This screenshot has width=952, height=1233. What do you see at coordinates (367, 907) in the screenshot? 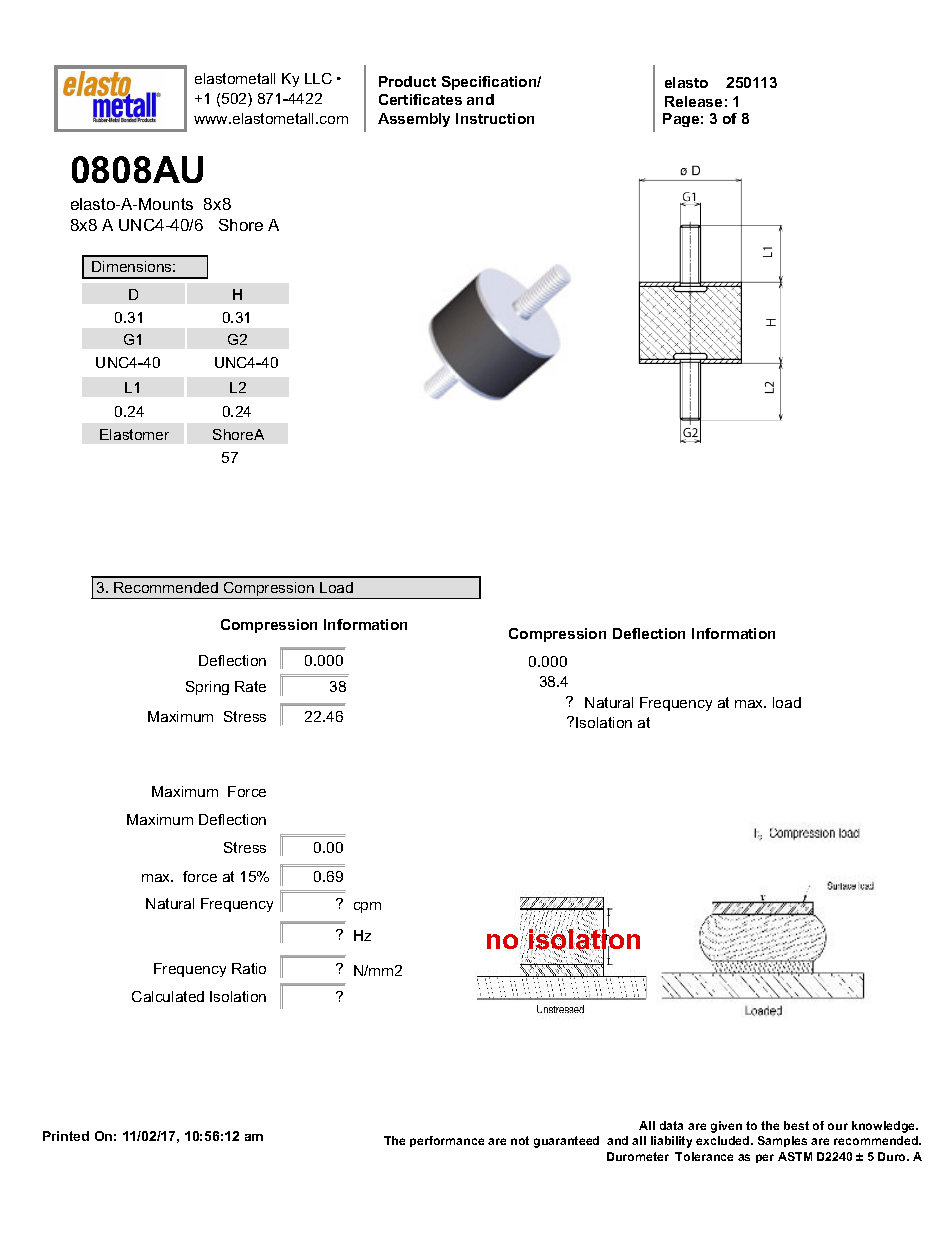
I see `cpm` at bounding box center [367, 907].
